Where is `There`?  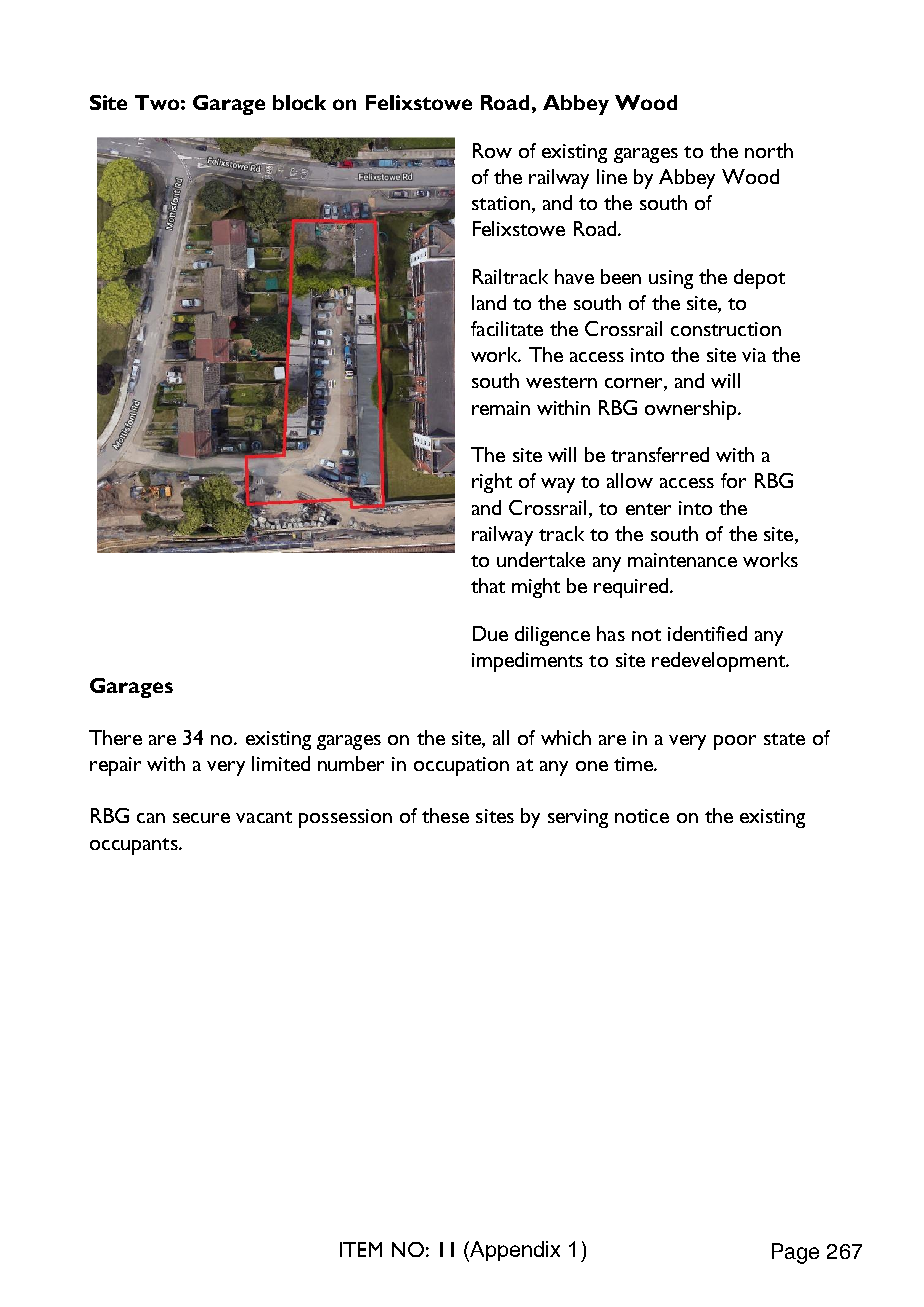 There is located at coordinates (115, 737).
